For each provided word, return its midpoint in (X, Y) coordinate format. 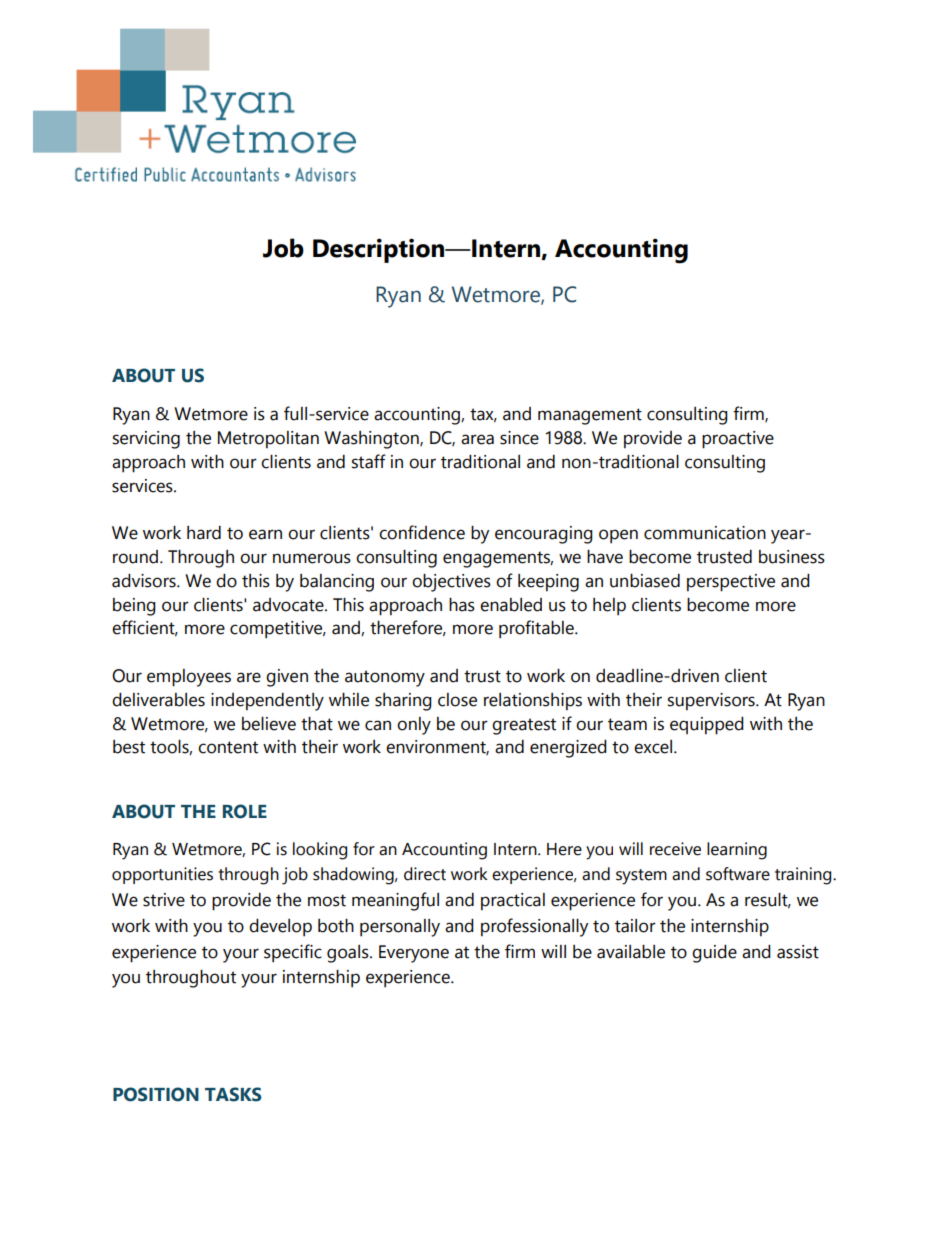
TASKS (233, 1094)
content (228, 747)
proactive (738, 440)
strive (164, 900)
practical (513, 901)
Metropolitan (268, 439)
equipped (707, 726)
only (414, 726)
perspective (731, 583)
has (462, 605)
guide (714, 954)
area (477, 439)
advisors (145, 581)
